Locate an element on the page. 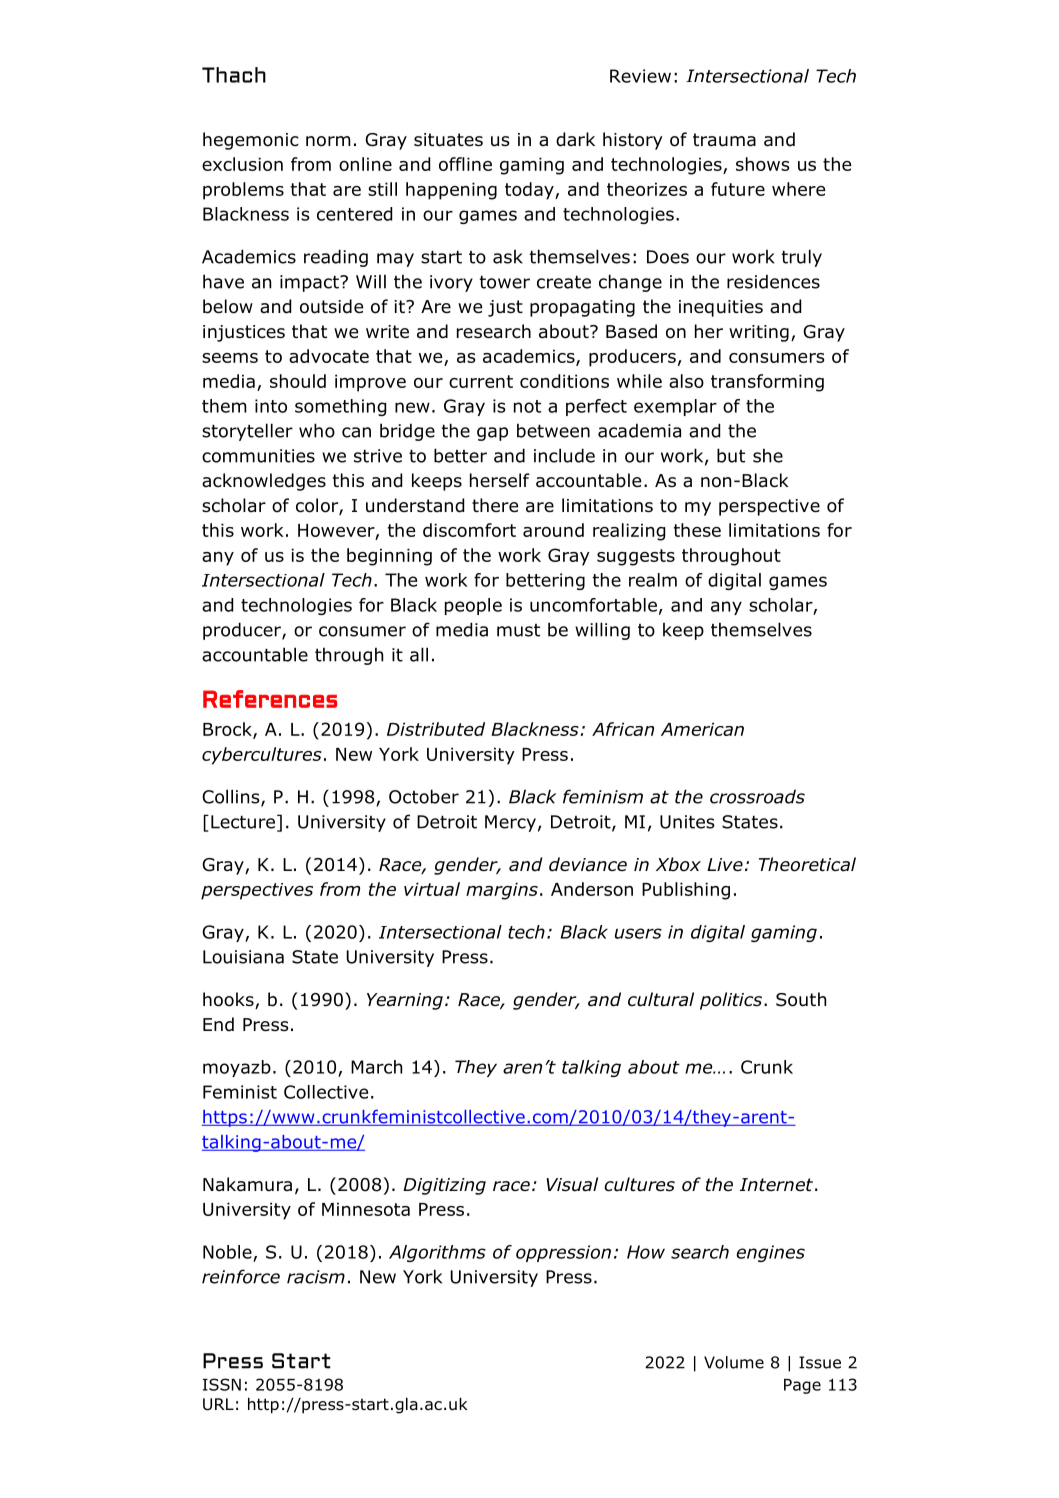  Mercy is located at coordinates (510, 823).
